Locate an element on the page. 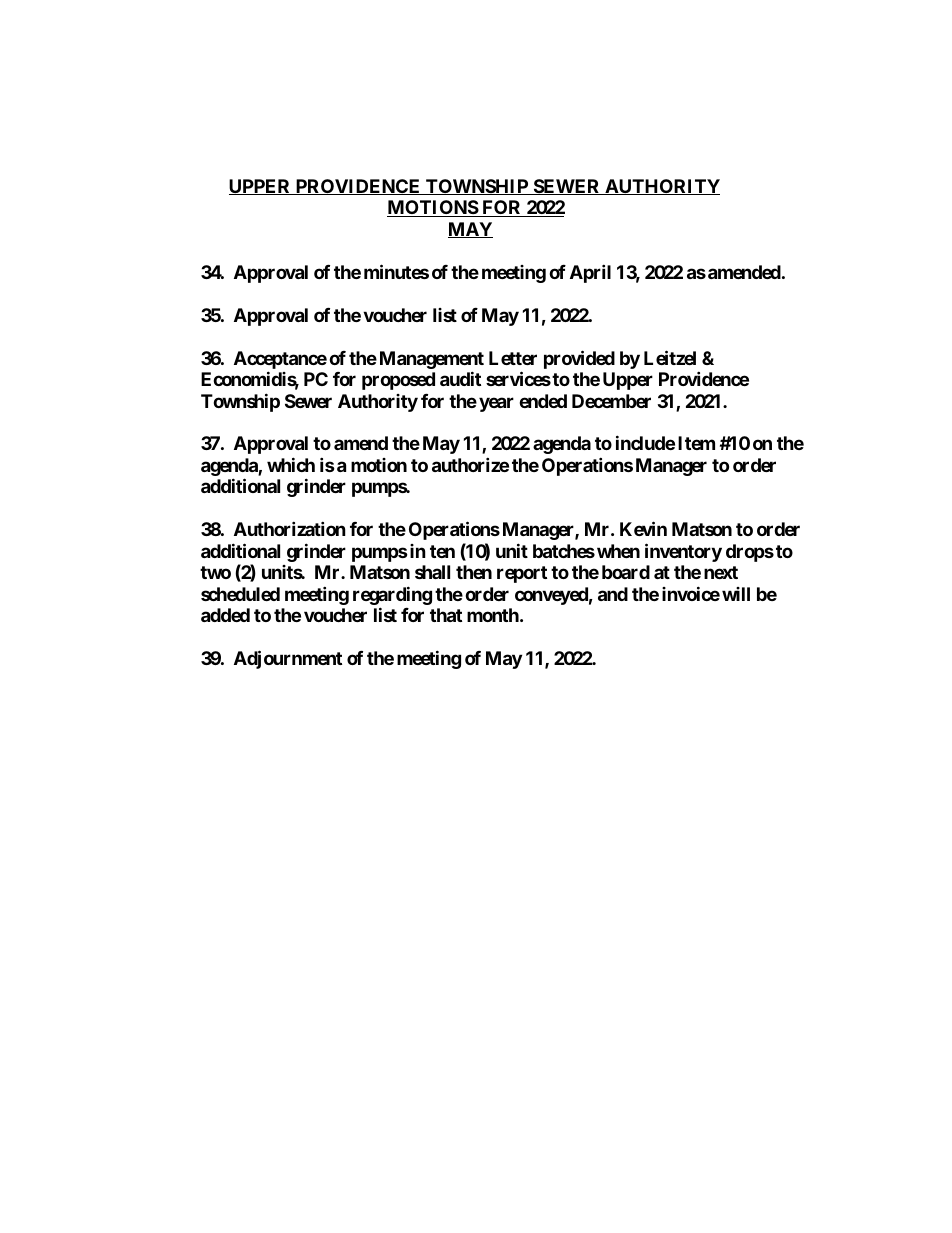  provided is located at coordinates (579, 359).
